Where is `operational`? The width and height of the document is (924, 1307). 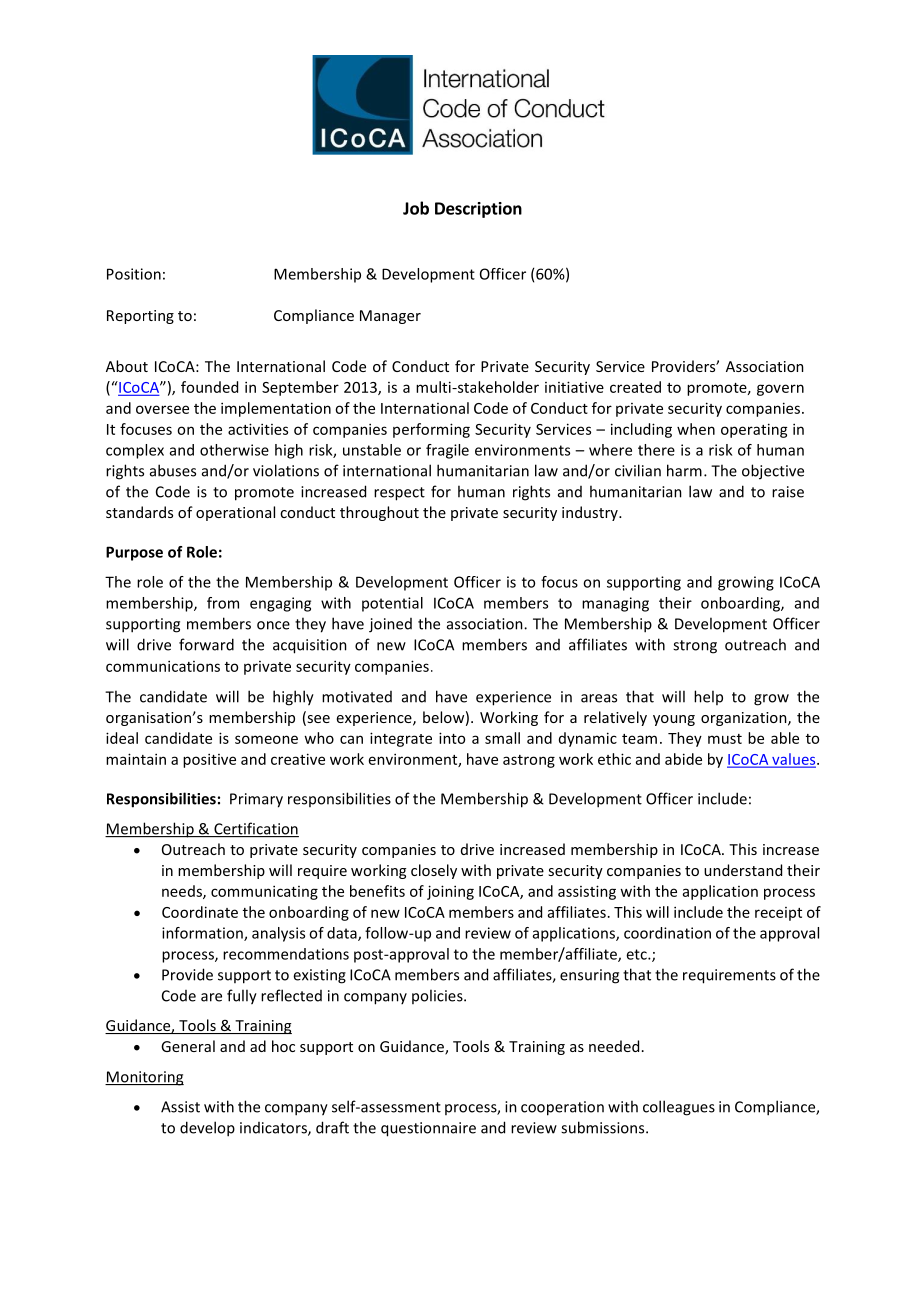
operational is located at coordinates (235, 513).
